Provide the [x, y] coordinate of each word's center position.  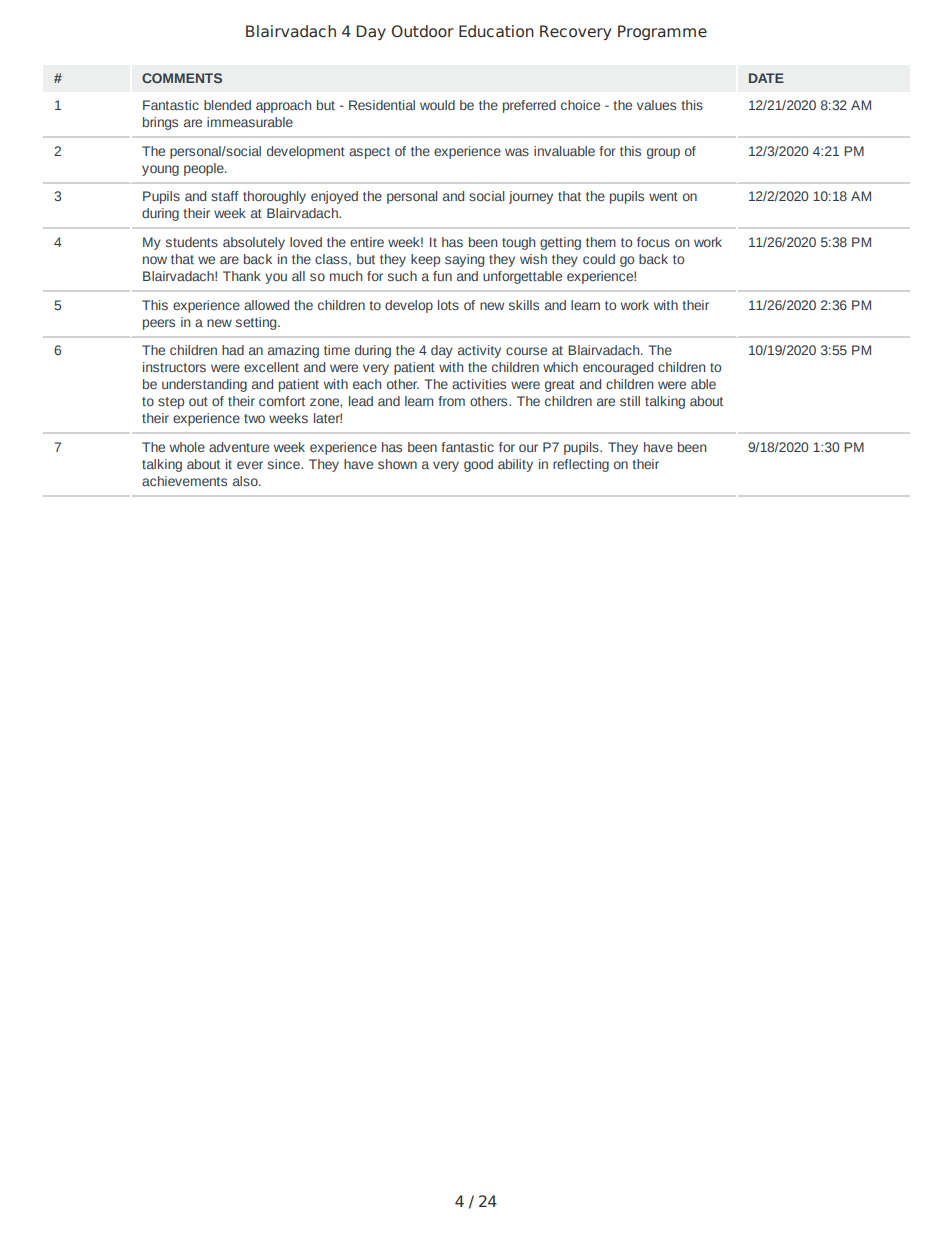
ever [250, 465]
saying [464, 260]
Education [496, 31]
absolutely [254, 243]
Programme [662, 32]
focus [653, 242]
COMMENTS [182, 78]
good [478, 465]
